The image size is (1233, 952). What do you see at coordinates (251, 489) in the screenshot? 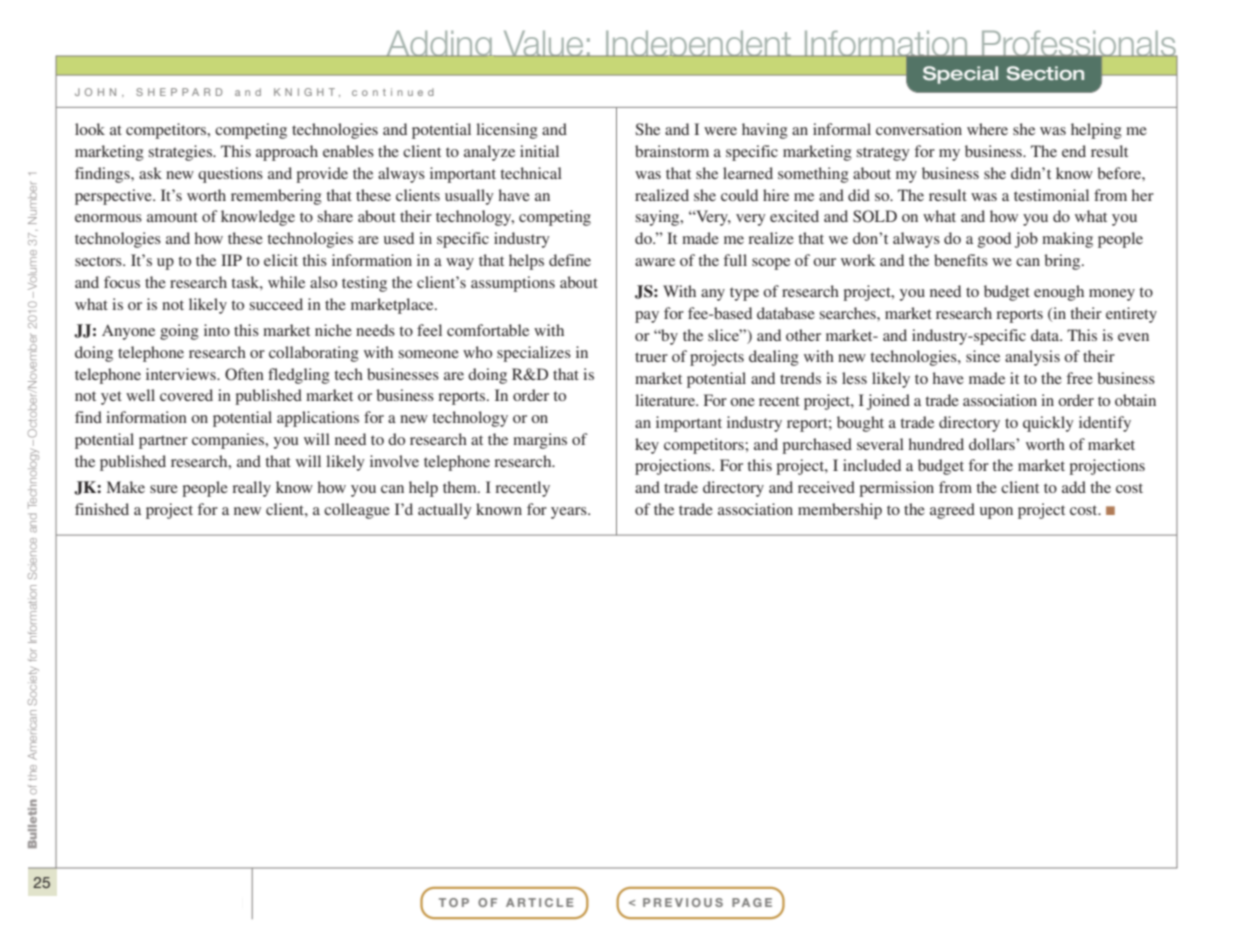
I see `really` at bounding box center [251, 489].
